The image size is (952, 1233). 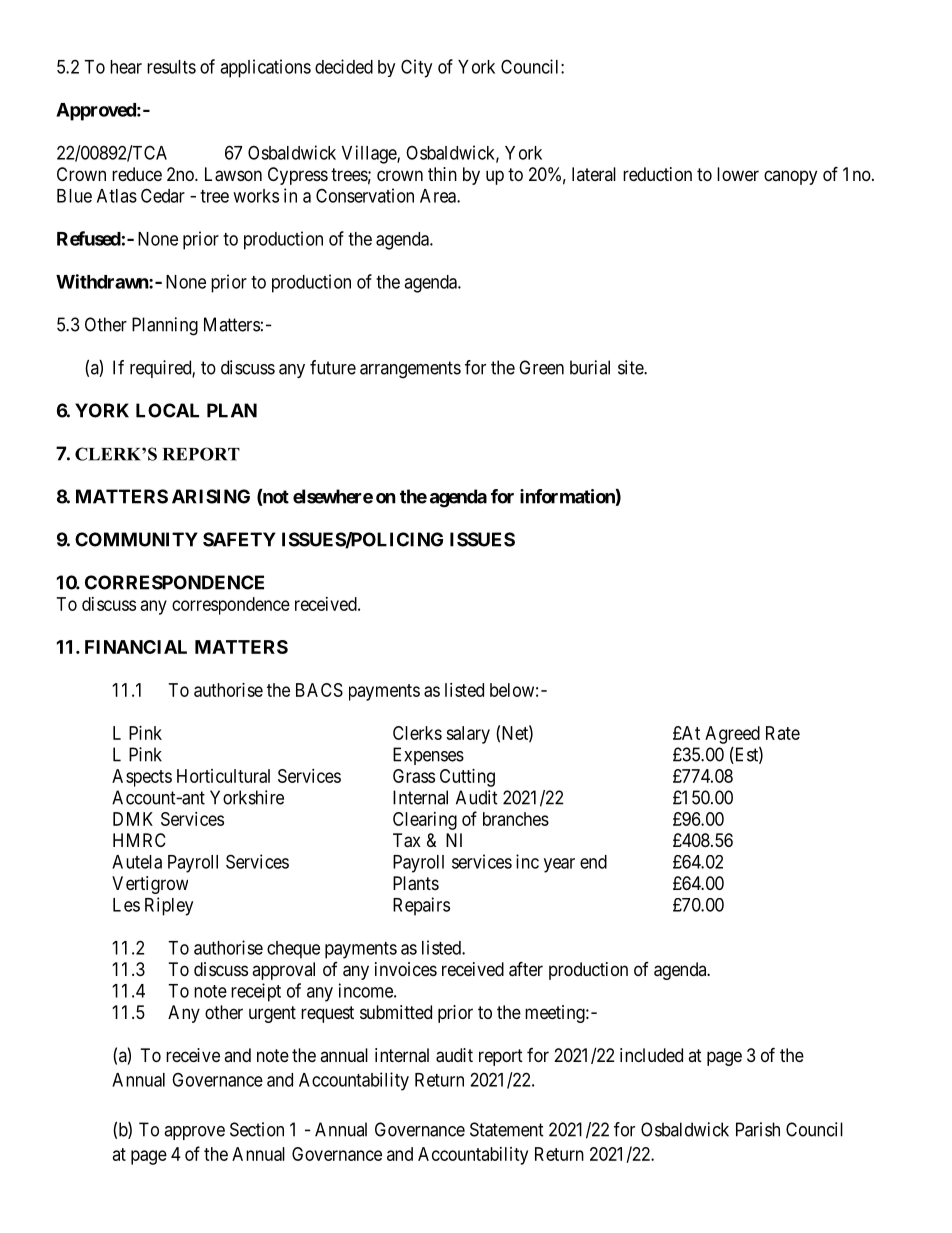 I want to click on LOCAL, so click(x=167, y=410).
